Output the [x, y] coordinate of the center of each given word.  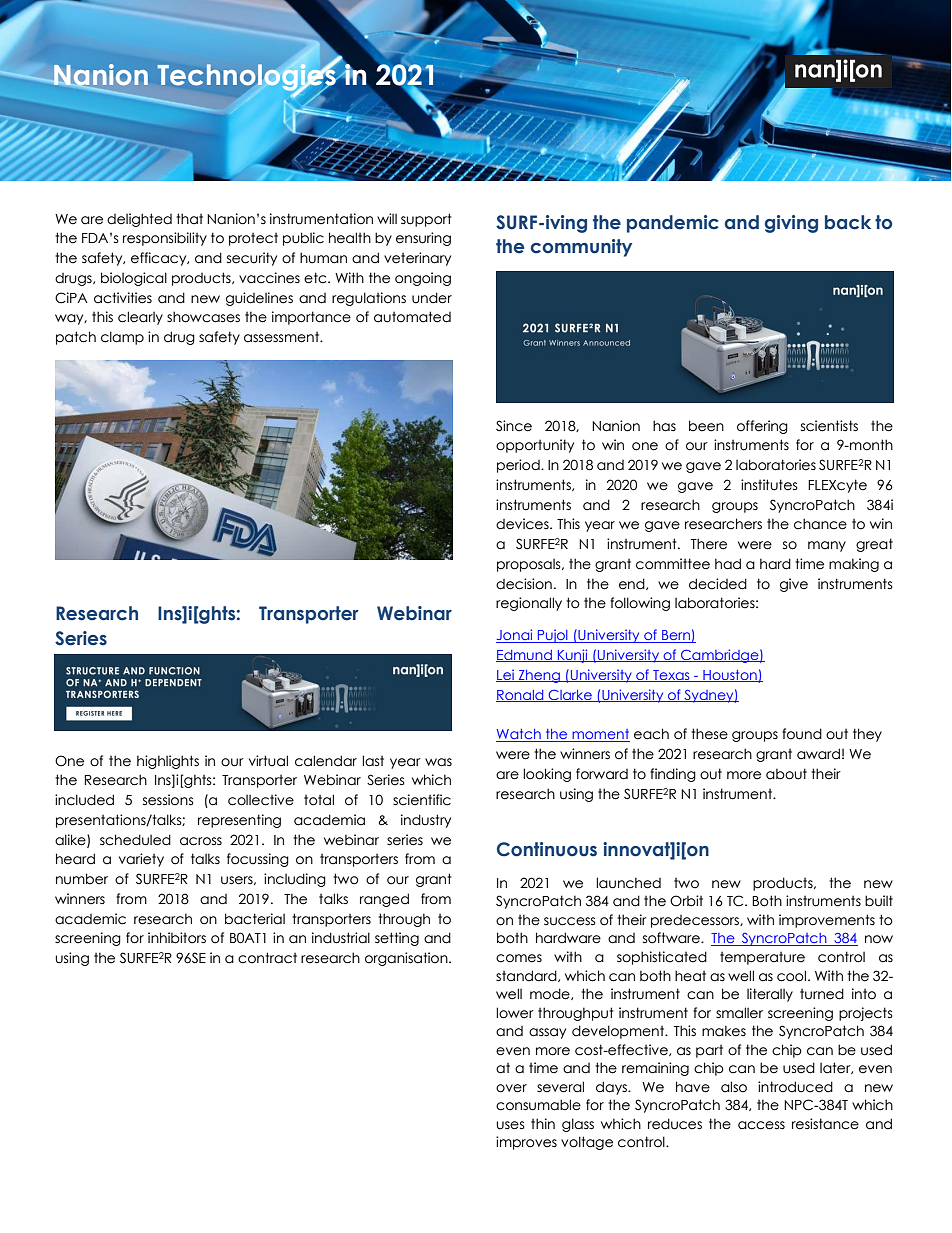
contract [267, 958]
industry [426, 821]
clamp [122, 338]
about [786, 774]
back [848, 222]
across [201, 841]
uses [511, 1125]
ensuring [423, 239]
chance [820, 524]
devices [523, 524]
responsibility [165, 239]
